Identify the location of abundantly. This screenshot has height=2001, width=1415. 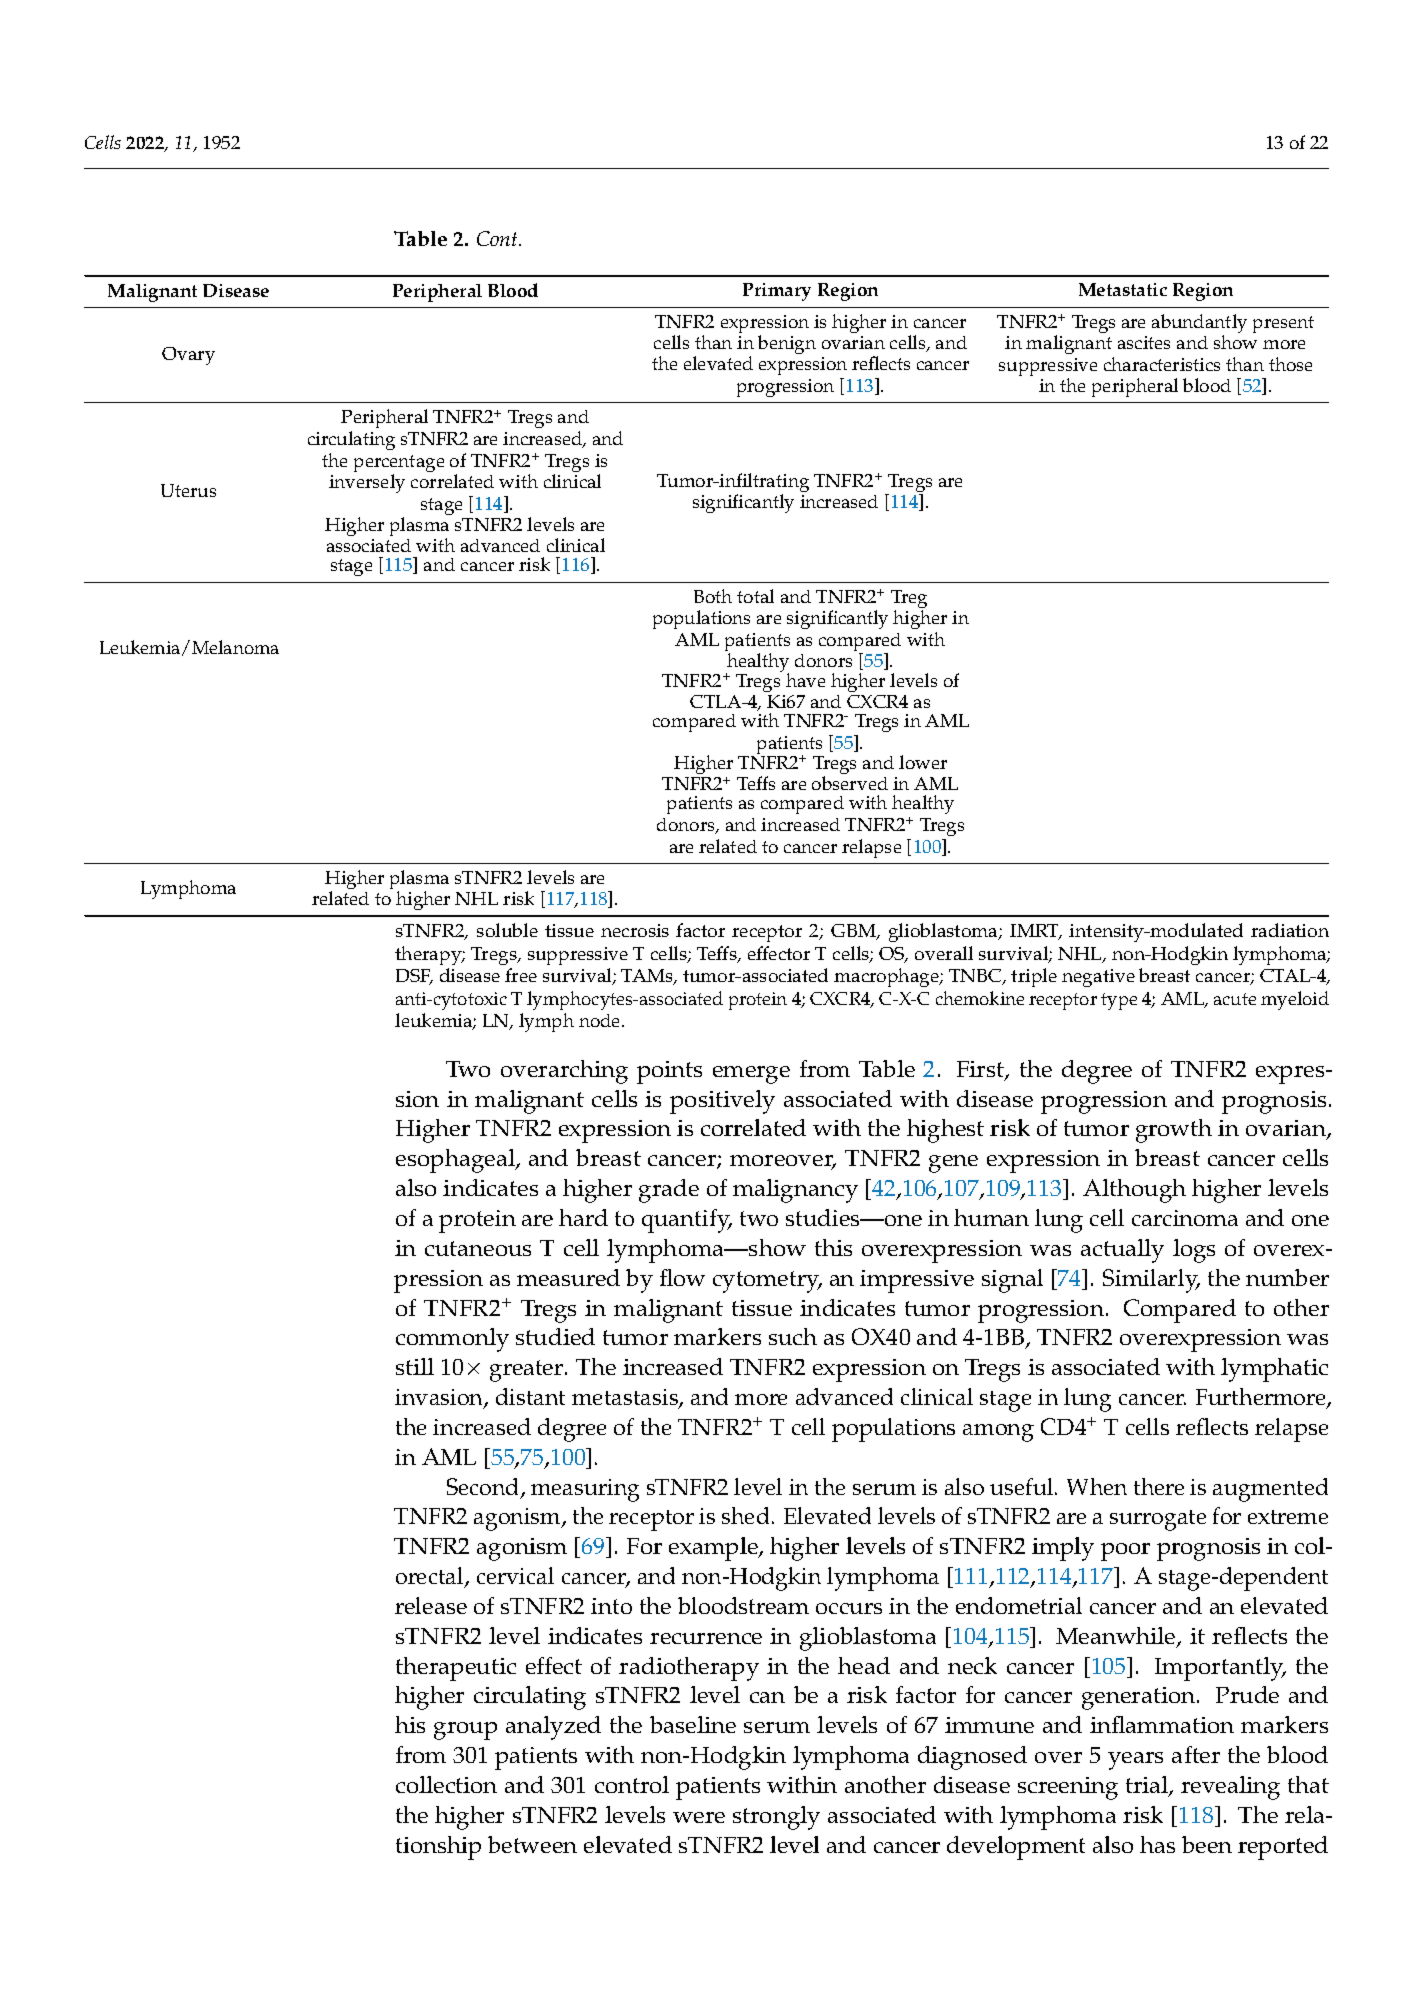
(1199, 325).
